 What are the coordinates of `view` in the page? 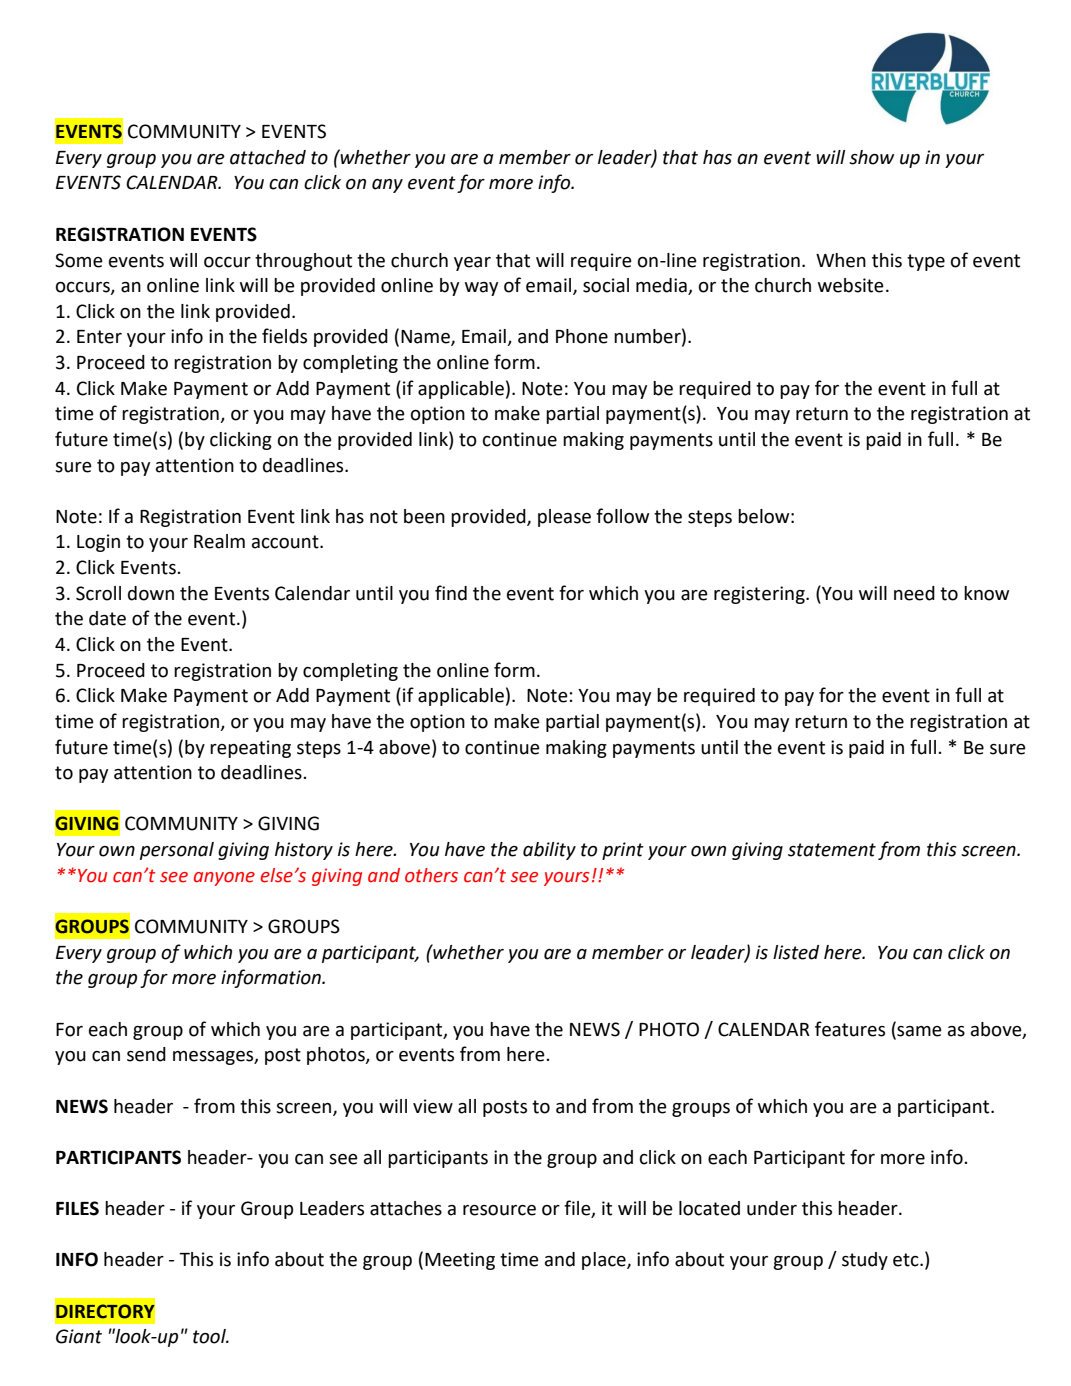 It's located at (433, 1106).
